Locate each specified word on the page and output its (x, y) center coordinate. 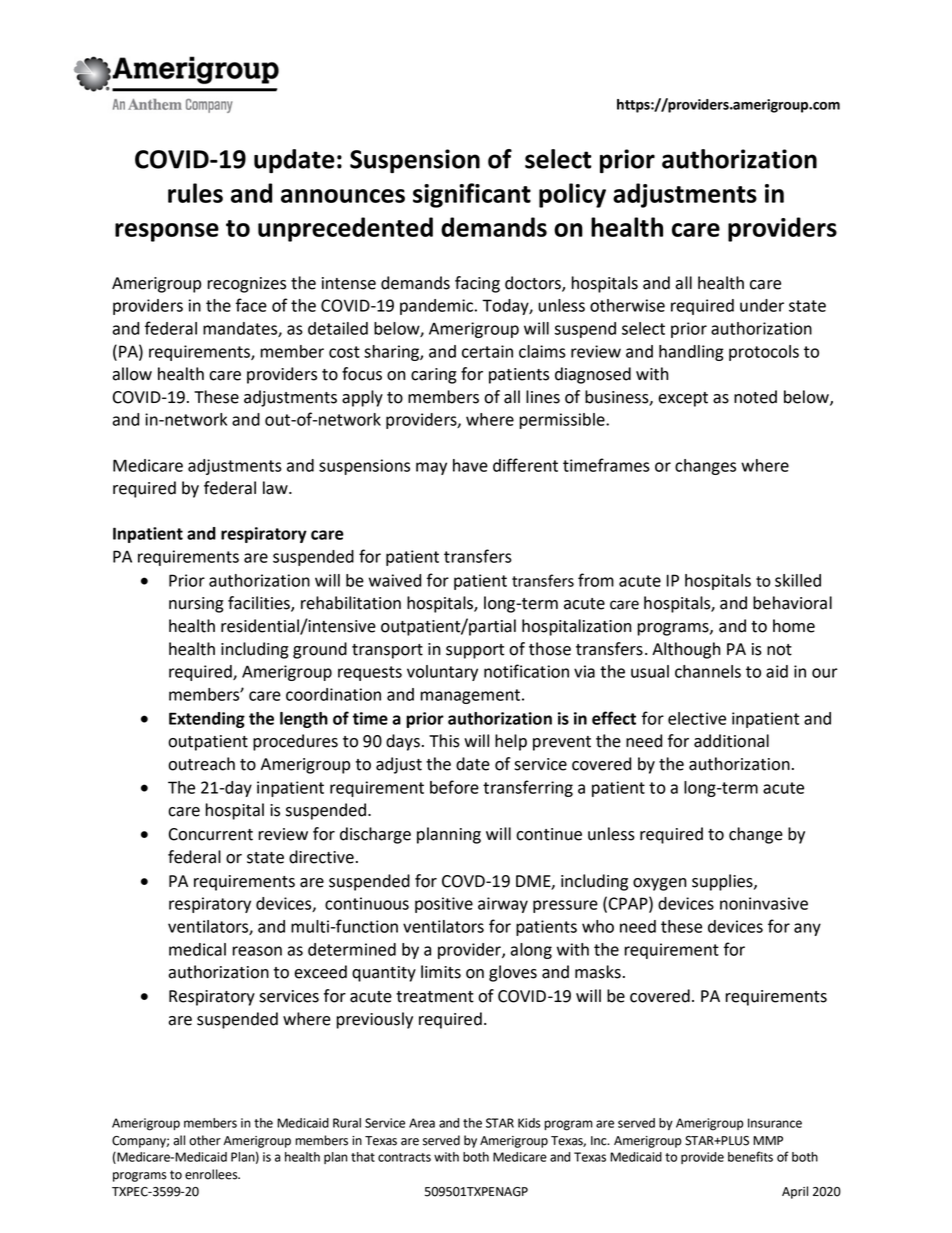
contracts (404, 1157)
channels (708, 671)
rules (195, 193)
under (762, 305)
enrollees (212, 1174)
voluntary (442, 673)
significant (472, 195)
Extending (207, 720)
